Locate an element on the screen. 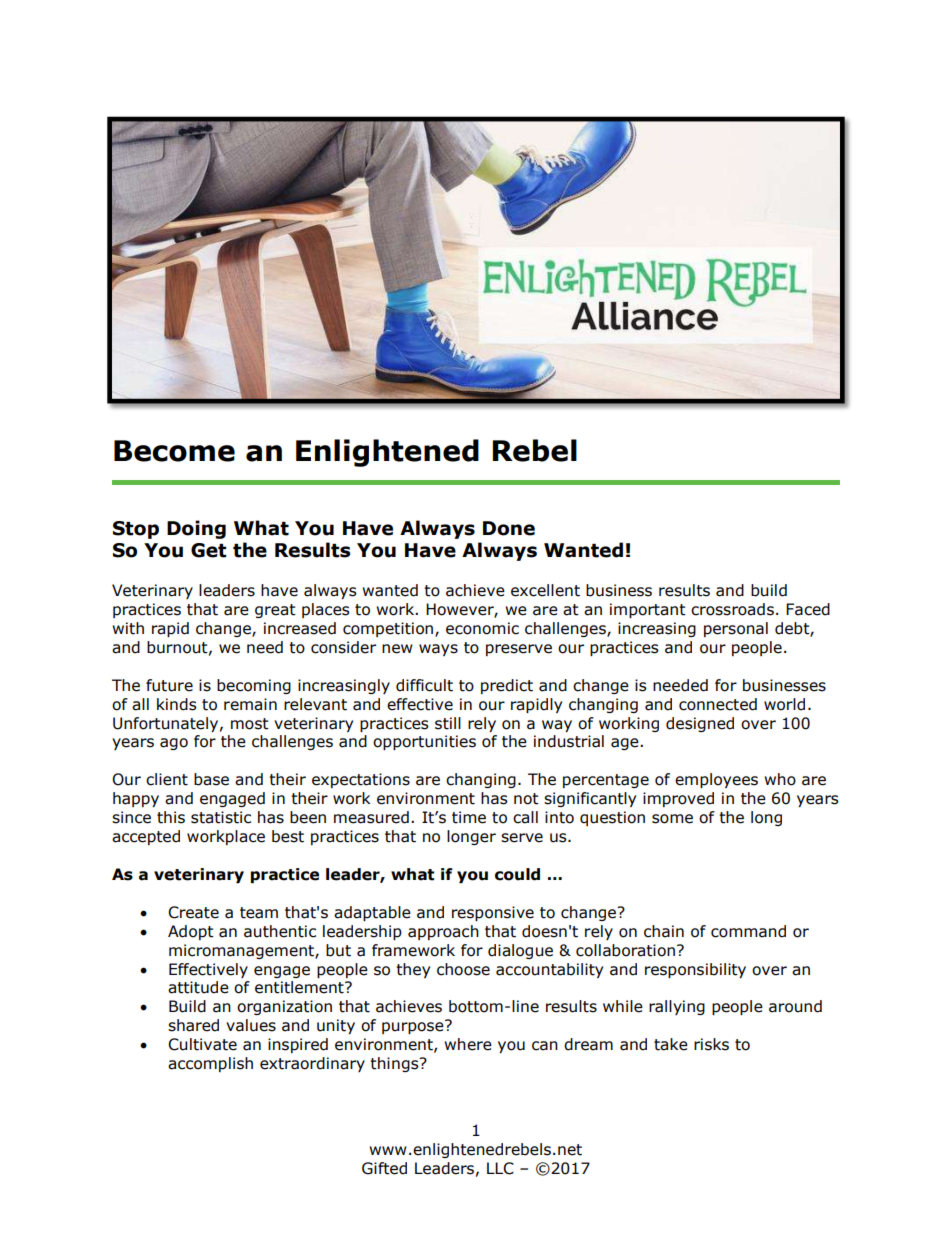  Become is located at coordinates (174, 451).
